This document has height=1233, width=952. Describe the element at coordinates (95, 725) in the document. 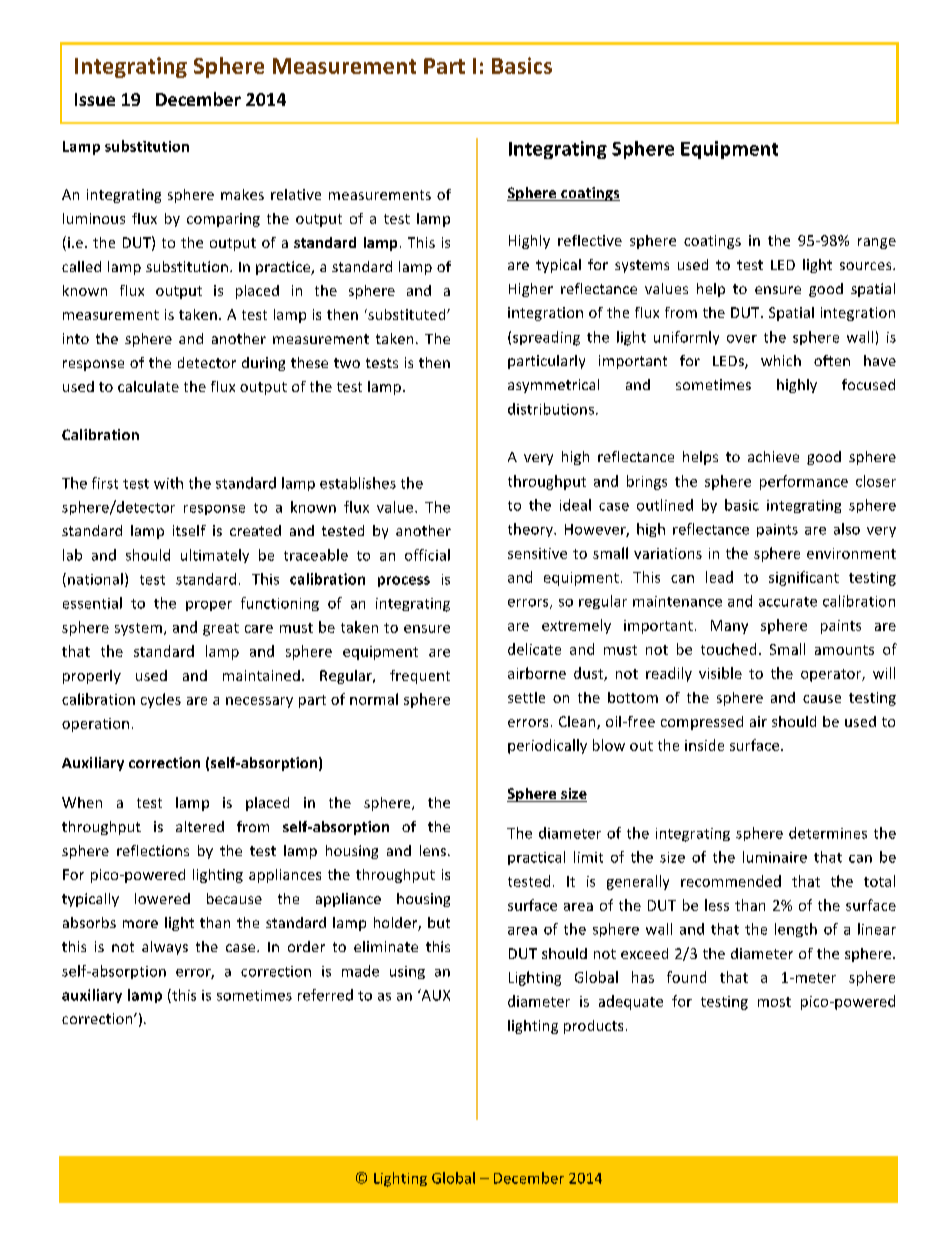

I see `operation` at that location.
